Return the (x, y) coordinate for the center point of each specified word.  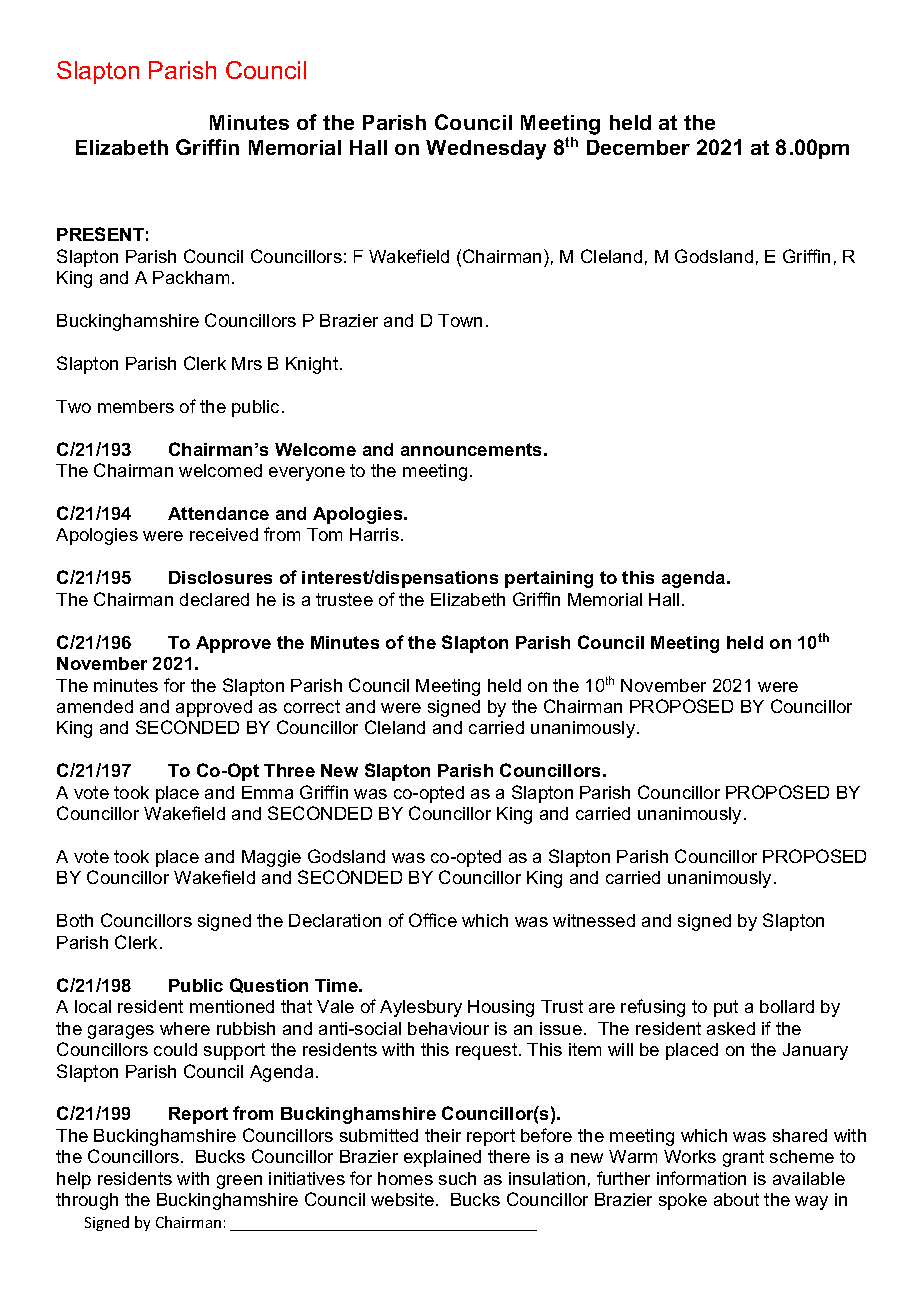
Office (433, 920)
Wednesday (486, 150)
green (239, 1182)
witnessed (594, 920)
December (638, 147)
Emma (267, 792)
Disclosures (220, 577)
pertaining (549, 579)
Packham (191, 277)
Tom (324, 534)
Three (289, 770)
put (726, 1008)
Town (460, 320)
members (136, 406)
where (185, 1028)
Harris (374, 534)
